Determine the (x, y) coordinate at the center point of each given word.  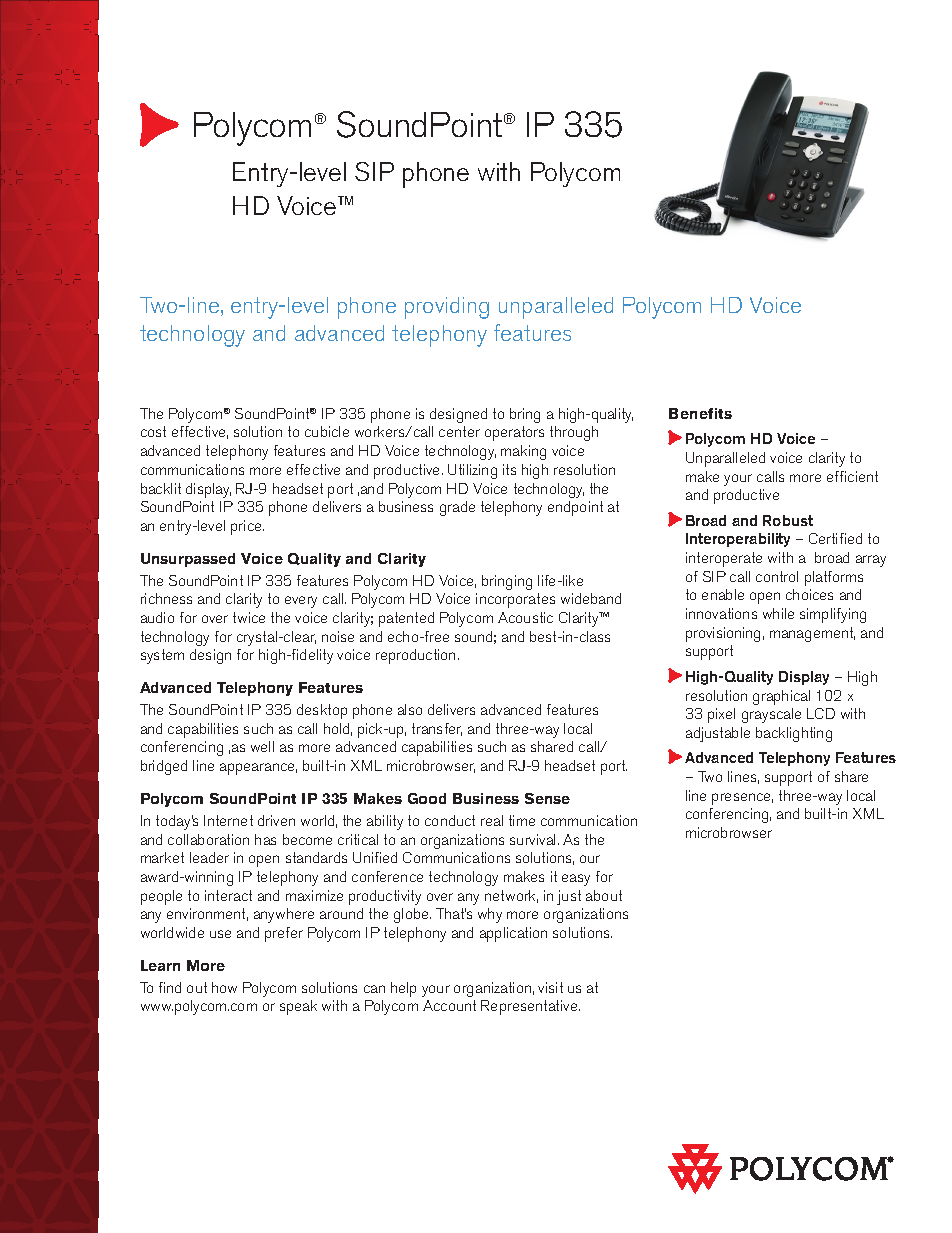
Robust (788, 520)
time (522, 820)
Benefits (700, 413)
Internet (228, 820)
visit (550, 987)
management (812, 634)
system (162, 656)
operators (514, 433)
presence (742, 799)
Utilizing (472, 471)
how (224, 987)
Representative (530, 1007)
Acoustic (525, 617)
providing (447, 308)
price (247, 527)
